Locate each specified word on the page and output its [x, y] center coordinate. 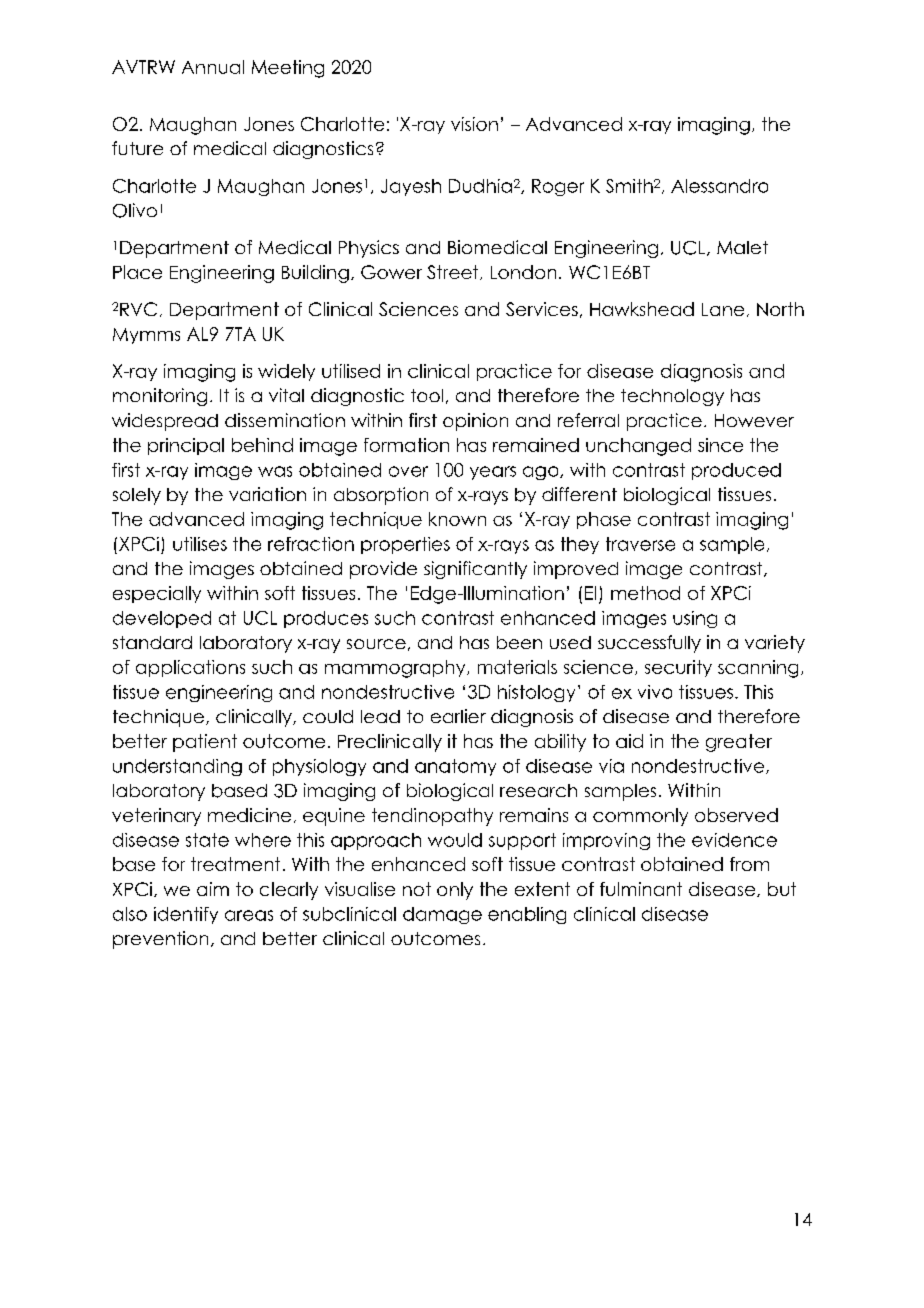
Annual [213, 67]
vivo [655, 692]
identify [186, 915]
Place [137, 272]
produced [736, 471]
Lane [723, 309]
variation [267, 494]
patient [205, 743]
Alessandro [719, 186]
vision [474, 124]
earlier [458, 716]
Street [454, 272]
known [457, 519]
